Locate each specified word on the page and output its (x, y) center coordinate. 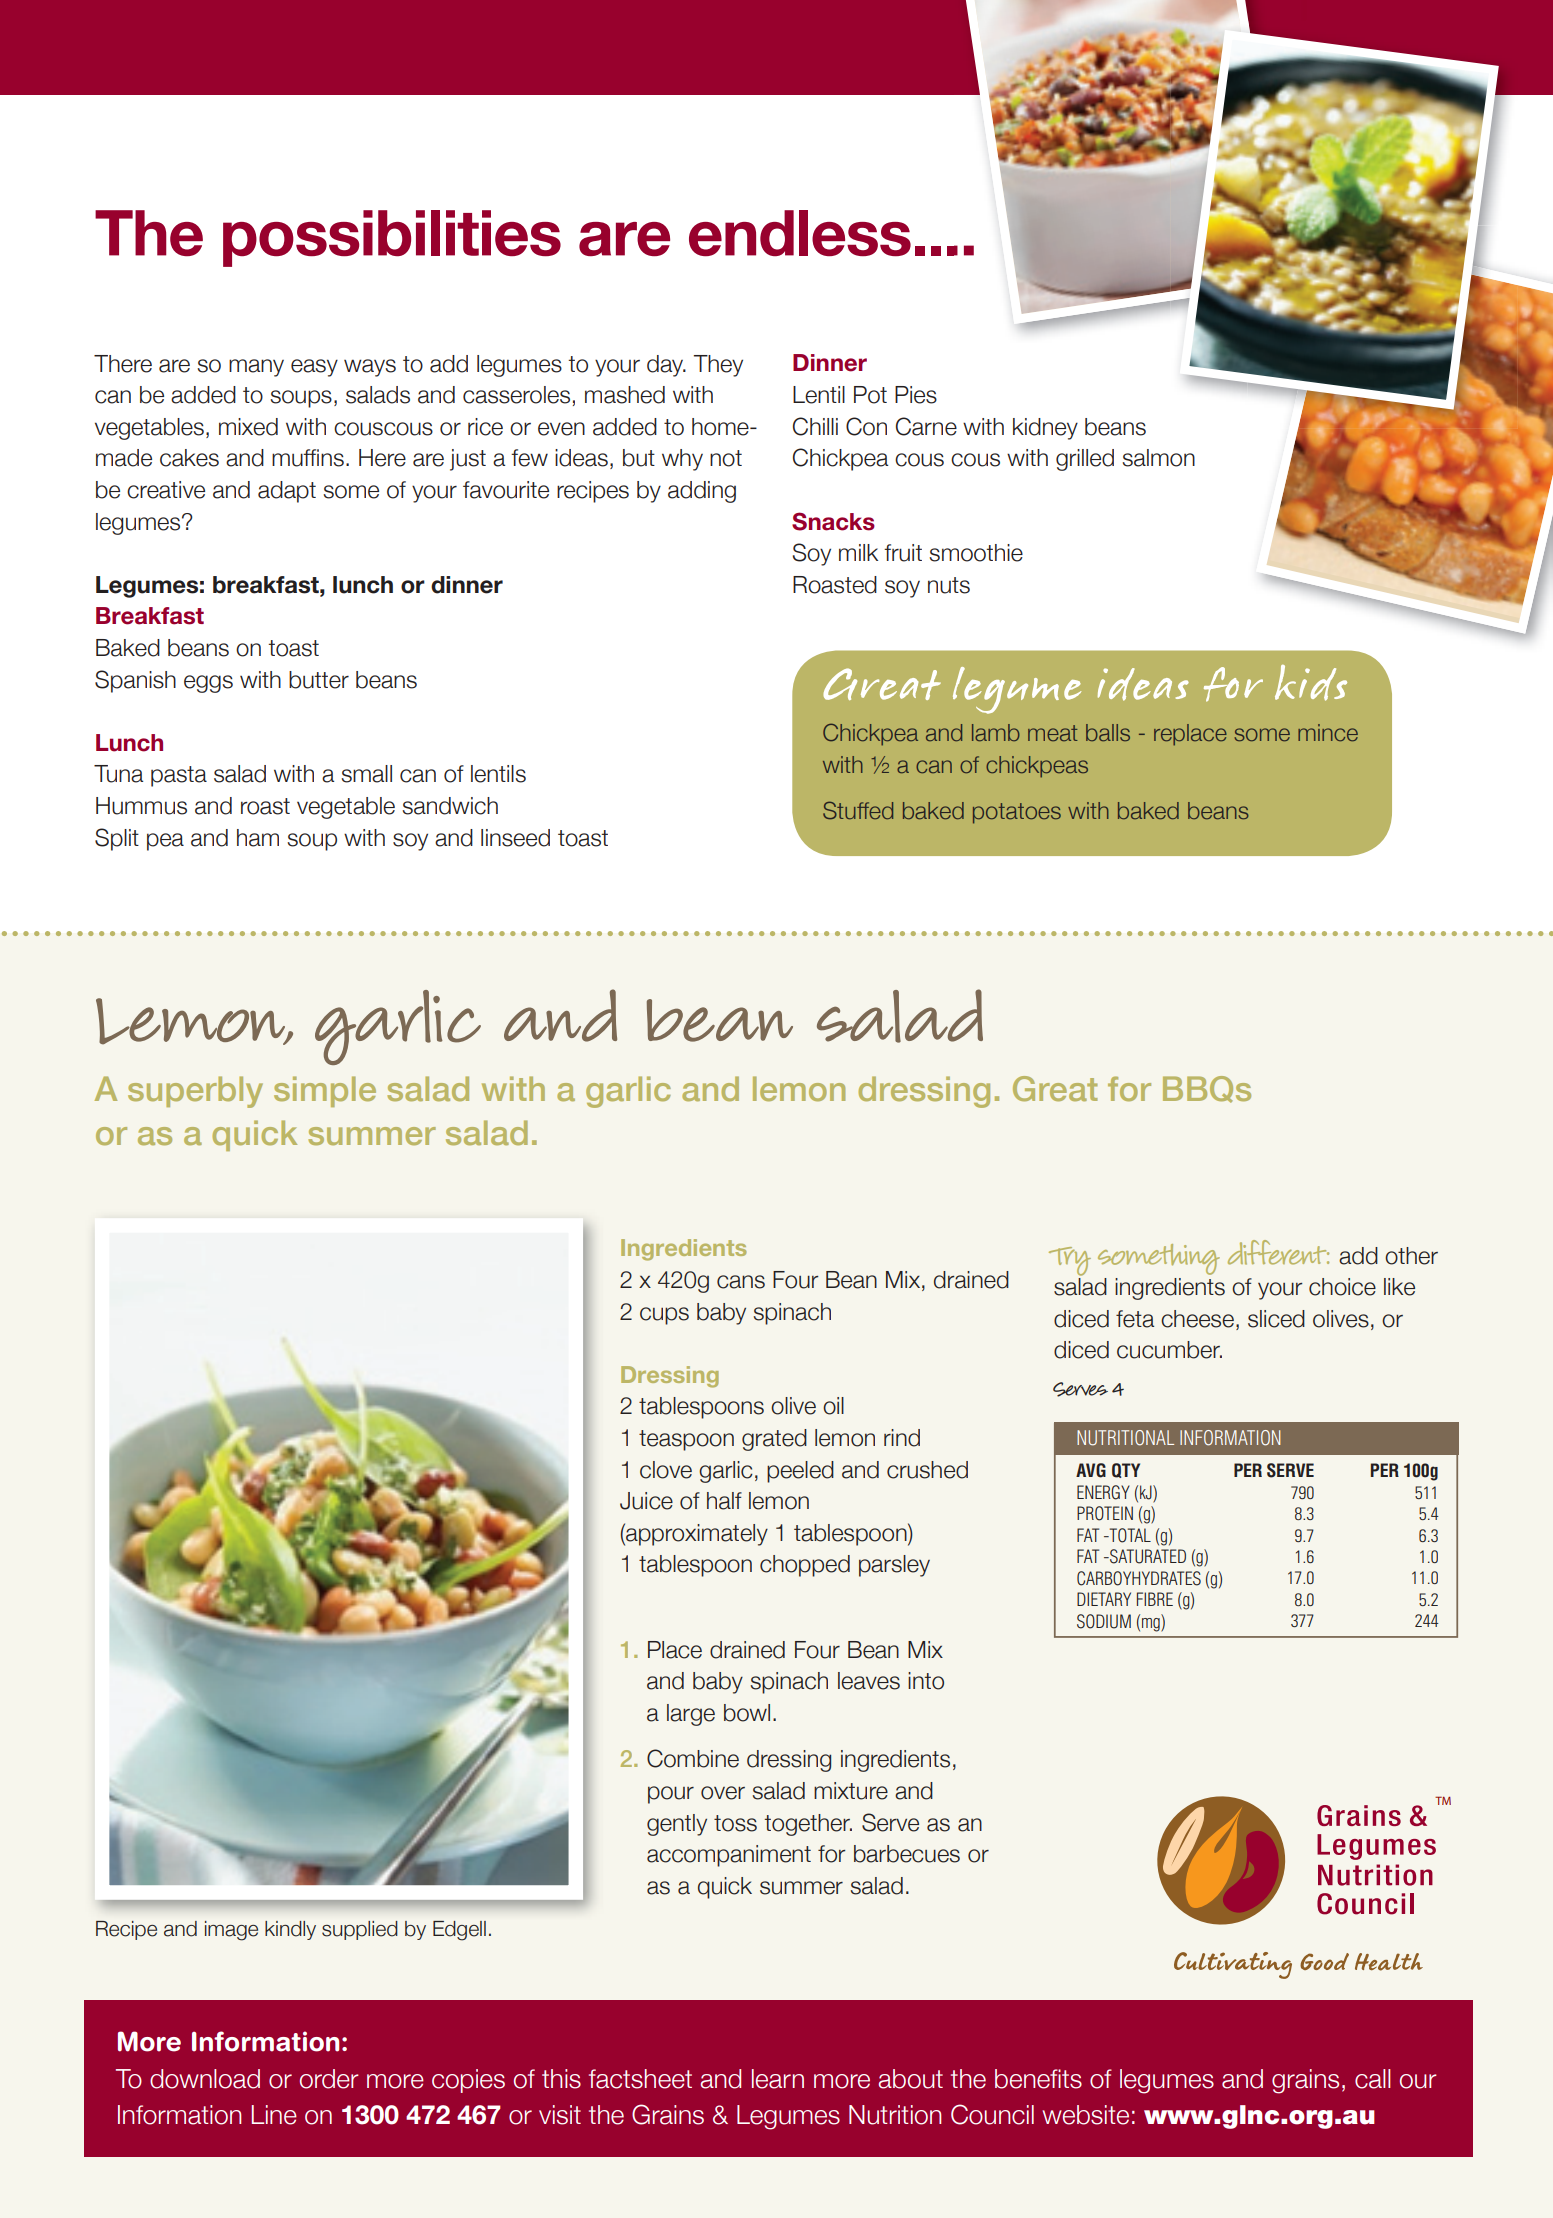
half (724, 1501)
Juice (646, 1501)
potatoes (1017, 813)
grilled (1085, 460)
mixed (248, 427)
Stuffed (858, 810)
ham (258, 838)
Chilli (815, 426)
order (329, 2079)
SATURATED (1147, 1556)
